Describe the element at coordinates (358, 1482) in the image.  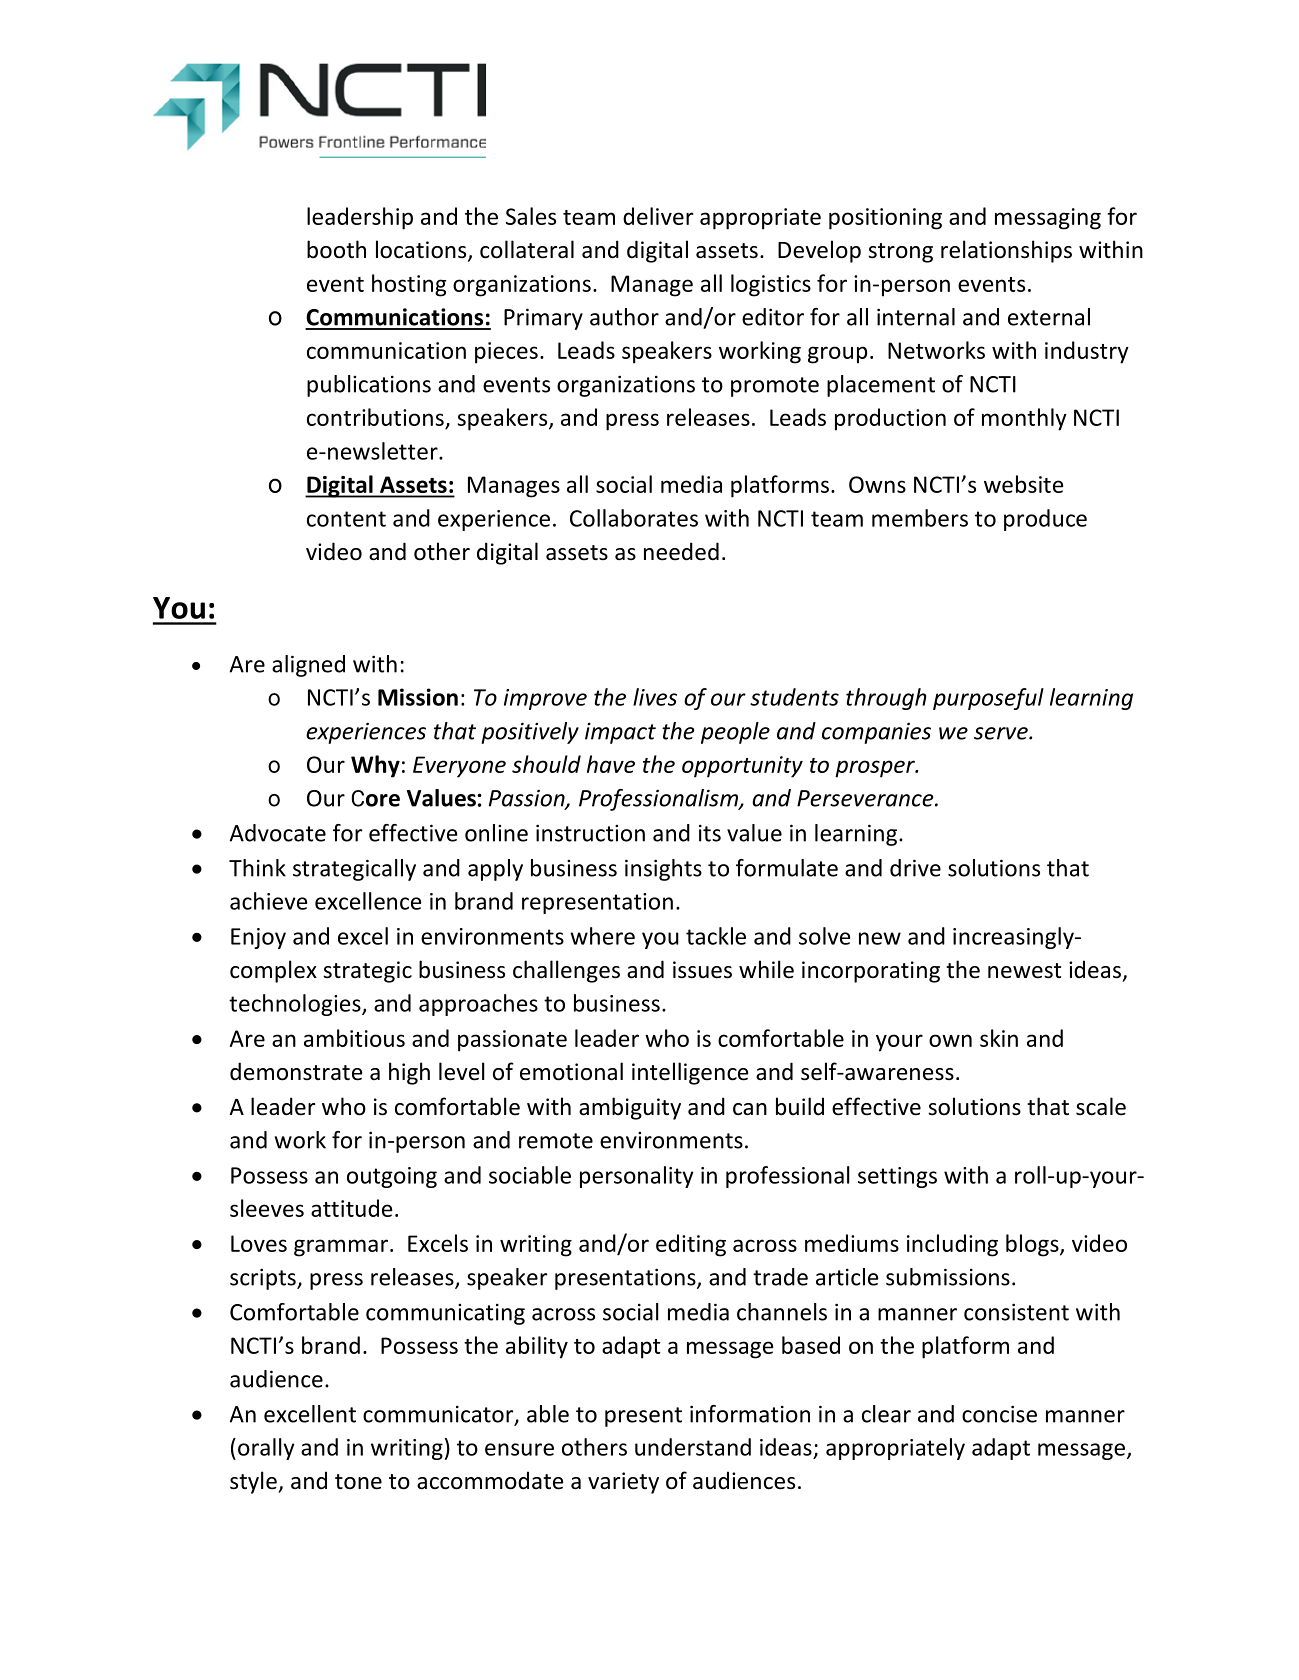
I see `tone` at that location.
